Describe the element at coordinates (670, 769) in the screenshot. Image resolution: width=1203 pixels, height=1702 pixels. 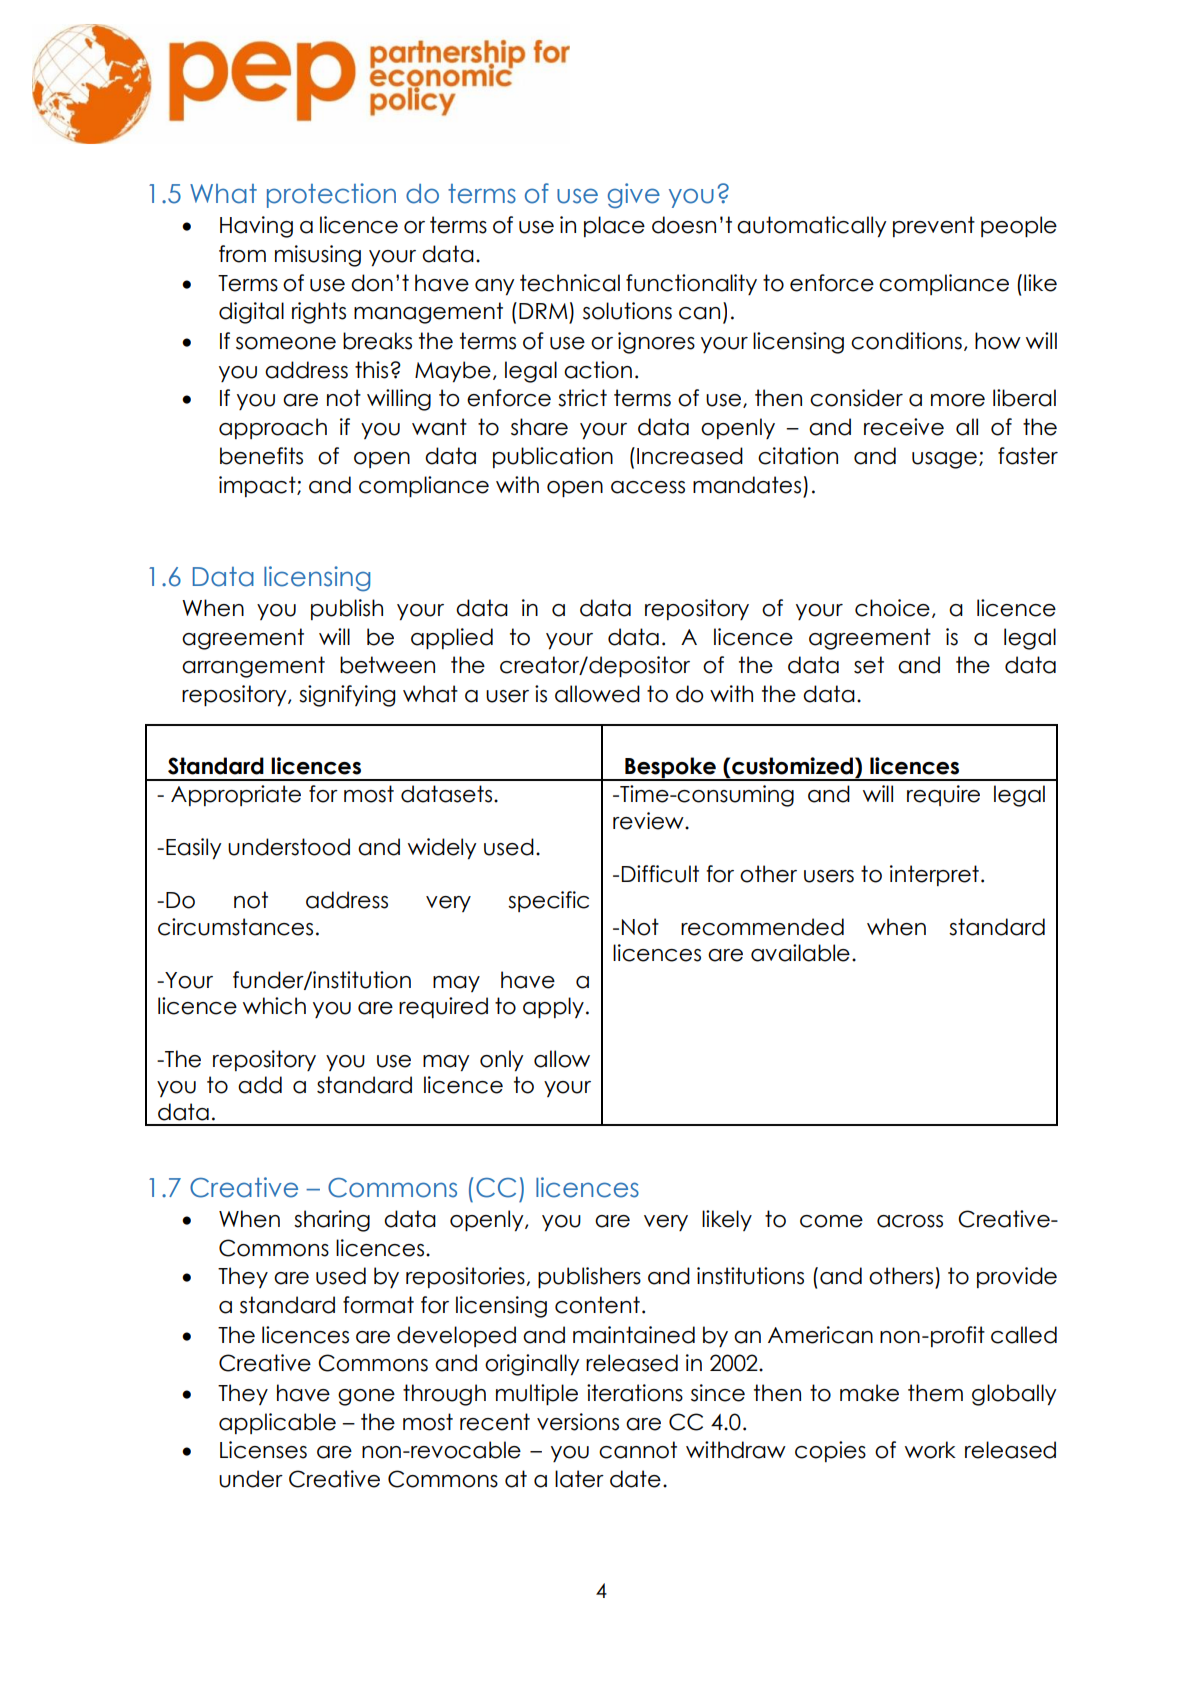
I see `Bespoke` at that location.
